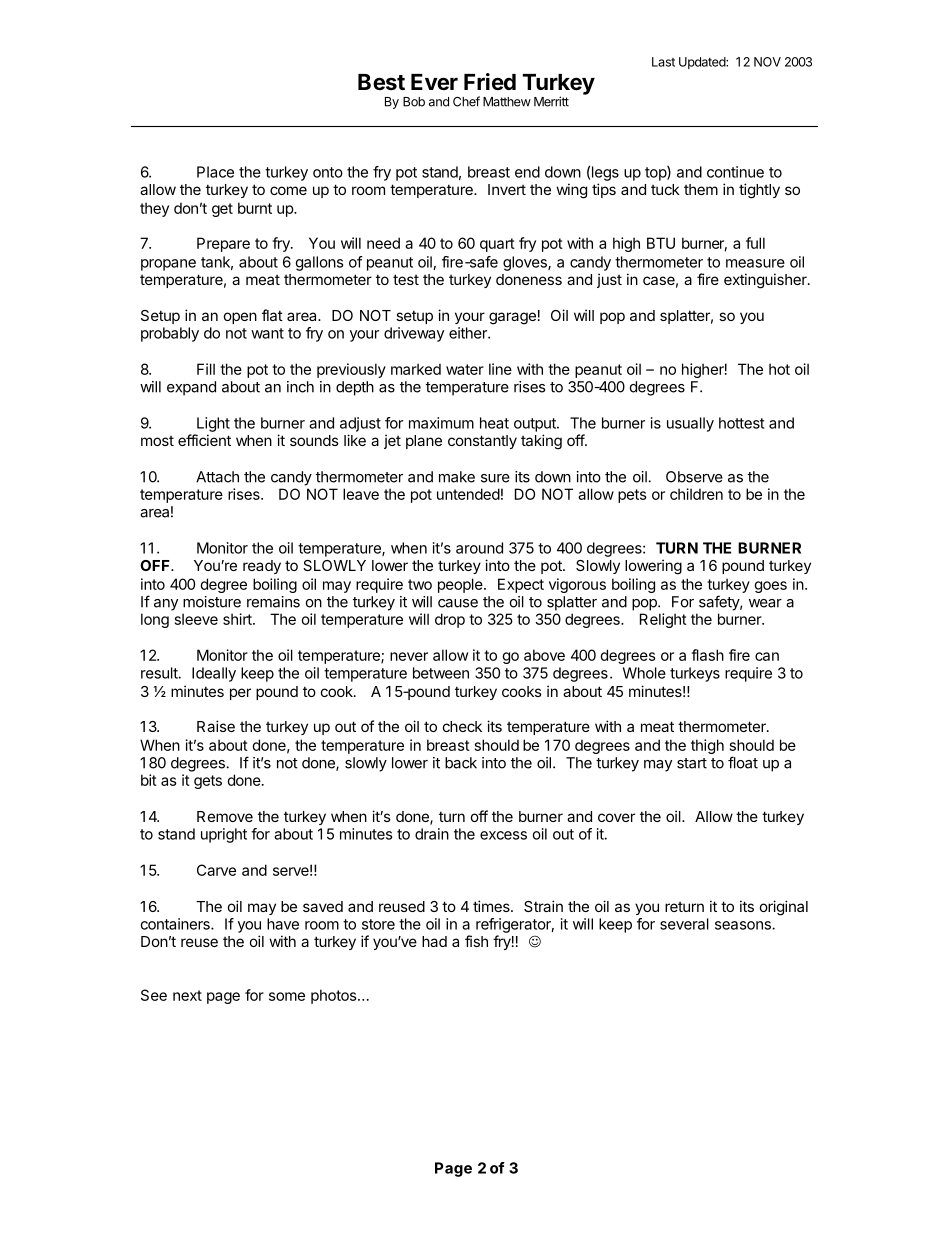 This image has width=952, height=1233. Describe the element at coordinates (466, 101) in the image. I see `Chef` at that location.
